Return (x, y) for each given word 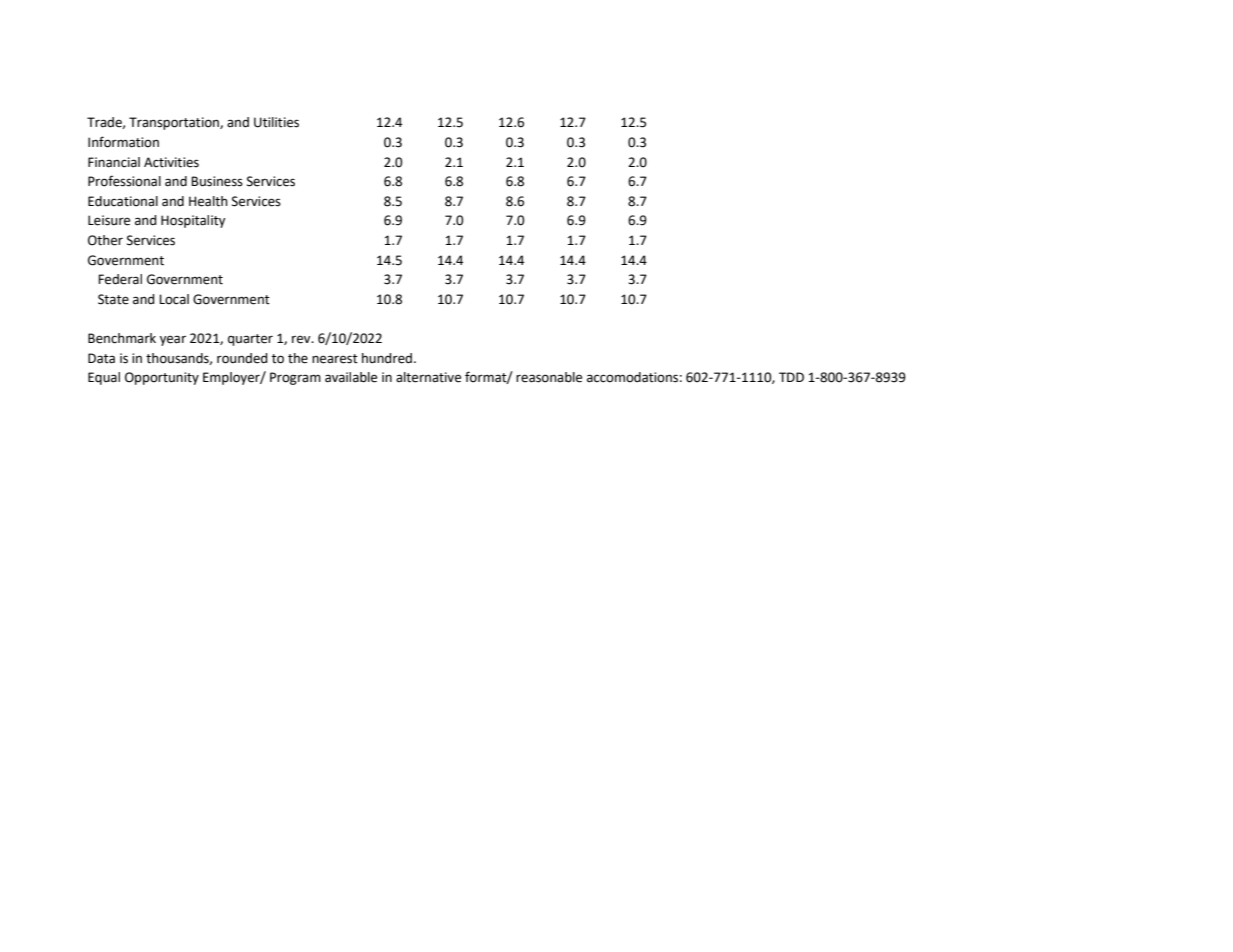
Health (208, 201)
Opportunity (162, 378)
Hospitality (193, 221)
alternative (428, 377)
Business (217, 181)
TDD (791, 377)
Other (105, 240)
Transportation (175, 123)
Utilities (276, 122)
